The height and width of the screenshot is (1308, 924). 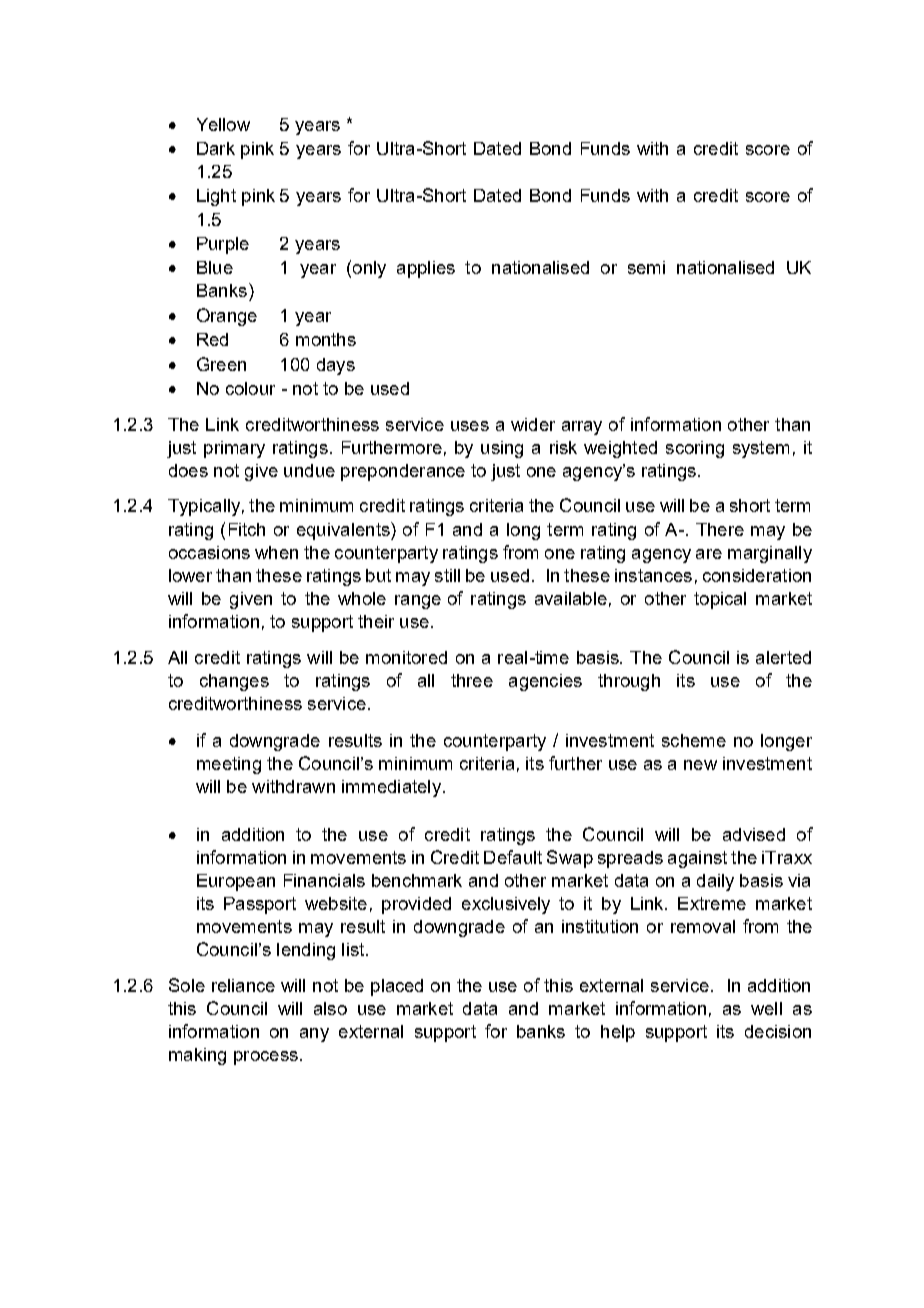 I want to click on still, so click(x=447, y=575).
